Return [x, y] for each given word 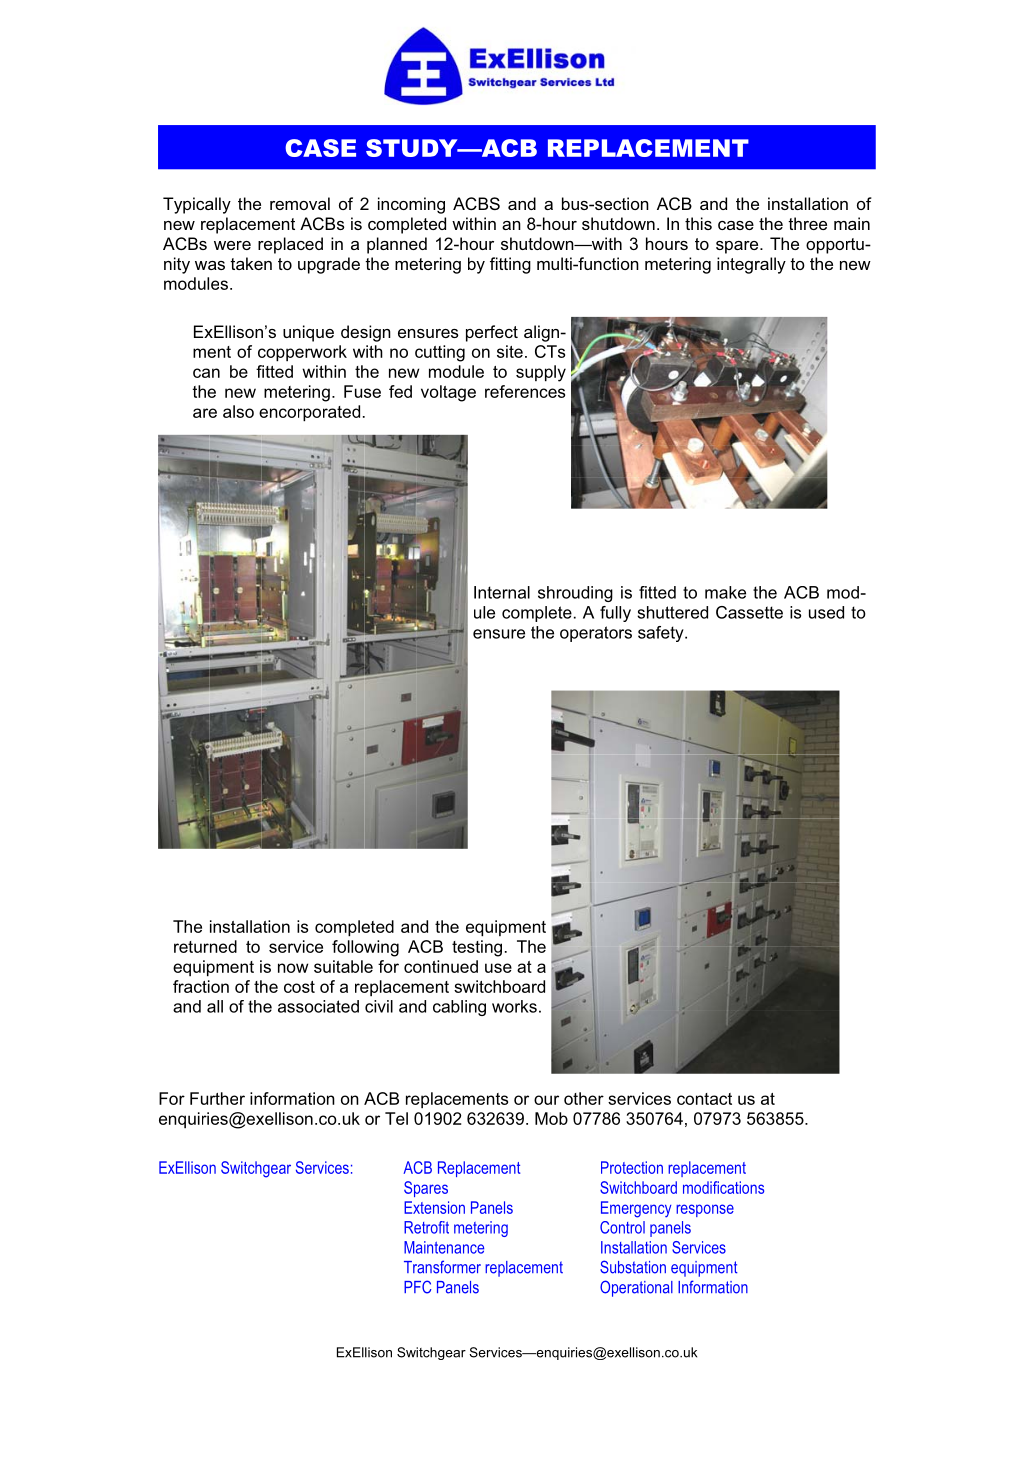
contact [704, 1099]
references [525, 391]
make [725, 592]
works [514, 1006]
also [238, 411]
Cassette [749, 612]
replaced [290, 245]
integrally [751, 265]
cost [299, 987]
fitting [510, 265]
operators [596, 634]
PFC [417, 1287]
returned [205, 946]
